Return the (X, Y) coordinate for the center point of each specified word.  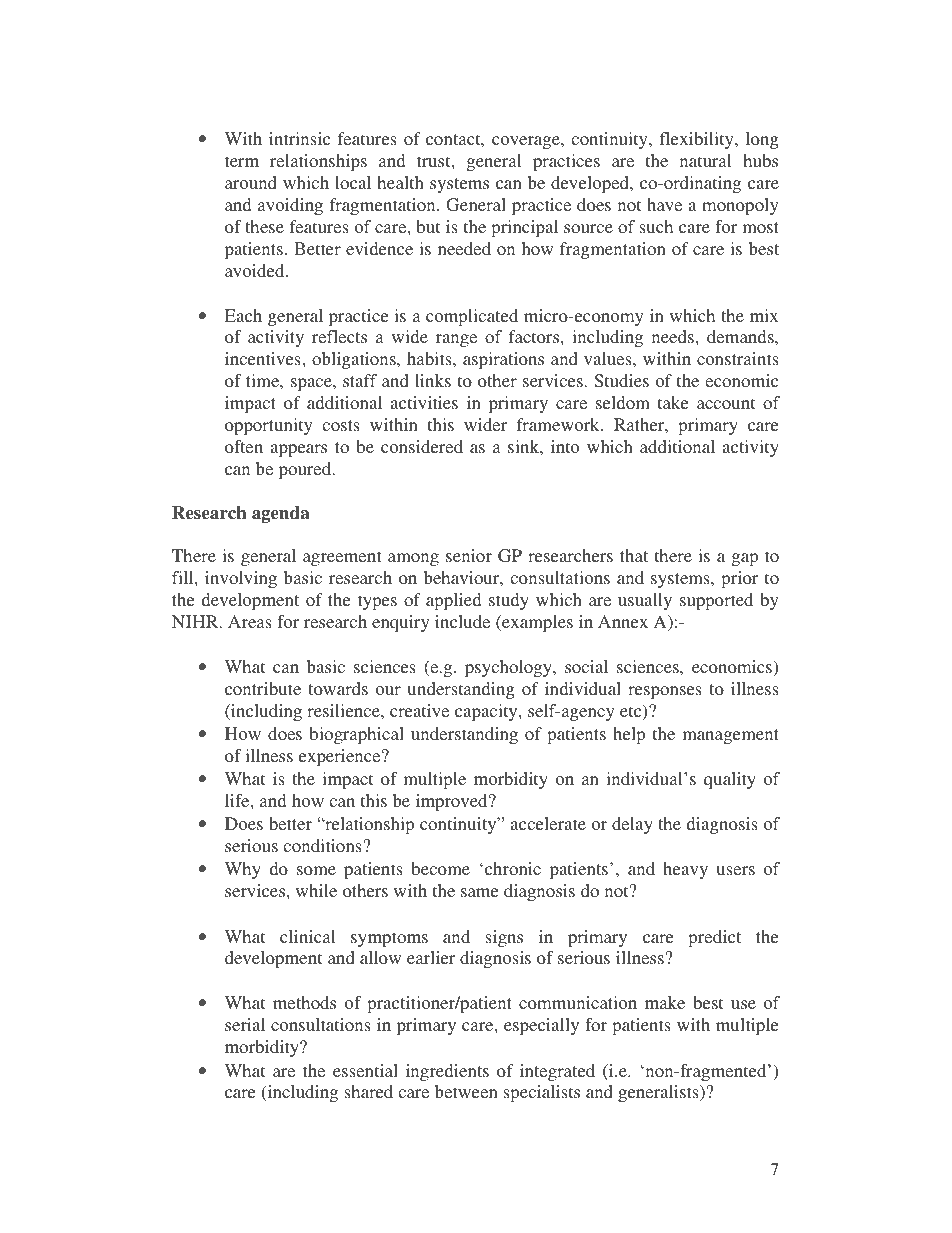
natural (706, 160)
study (509, 601)
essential (365, 1070)
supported (716, 601)
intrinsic (299, 138)
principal (524, 228)
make (665, 1002)
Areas (250, 621)
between (466, 1091)
